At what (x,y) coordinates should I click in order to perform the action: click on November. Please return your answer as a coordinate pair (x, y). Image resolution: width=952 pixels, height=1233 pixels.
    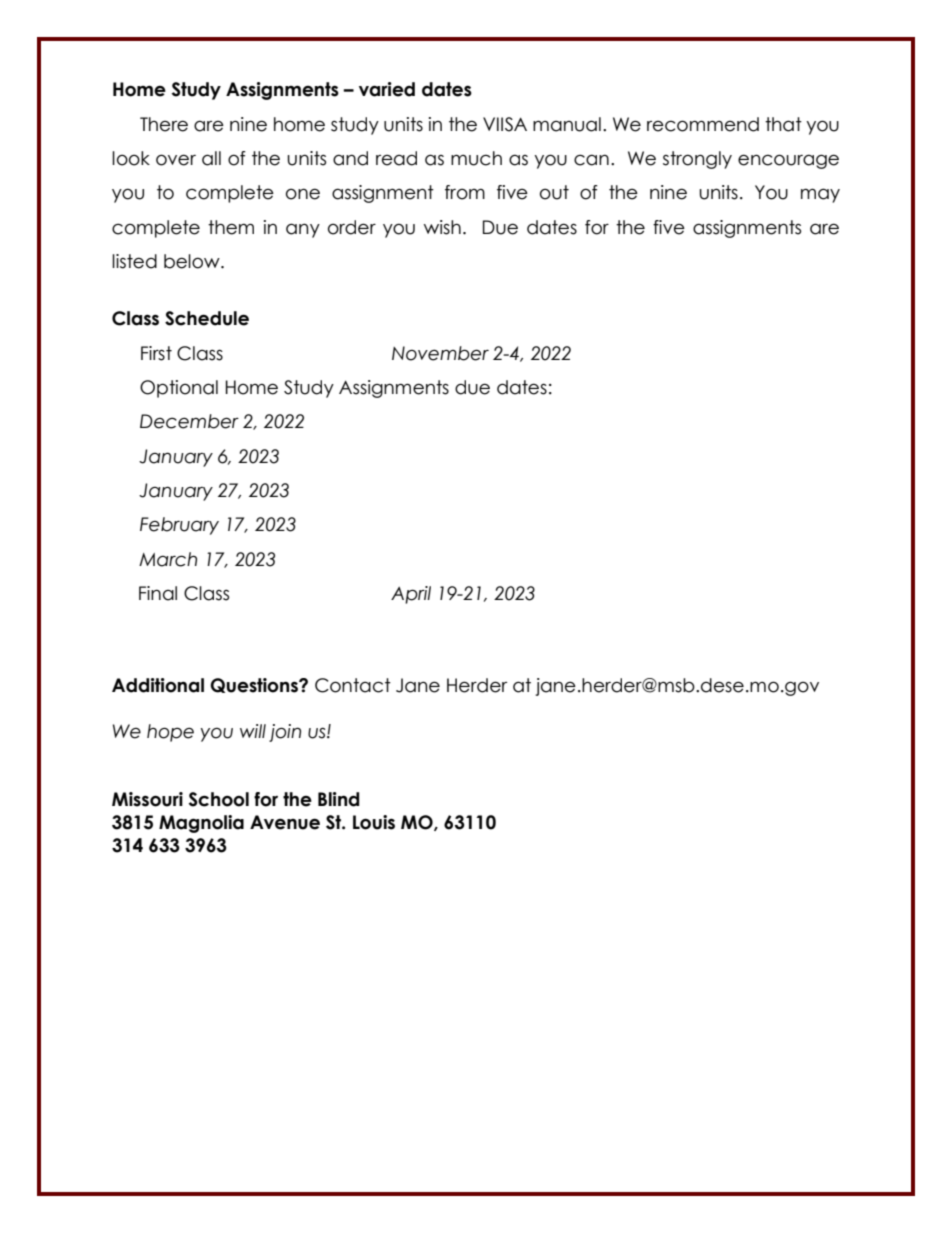
    Looking at the image, I should click on (440, 353).
